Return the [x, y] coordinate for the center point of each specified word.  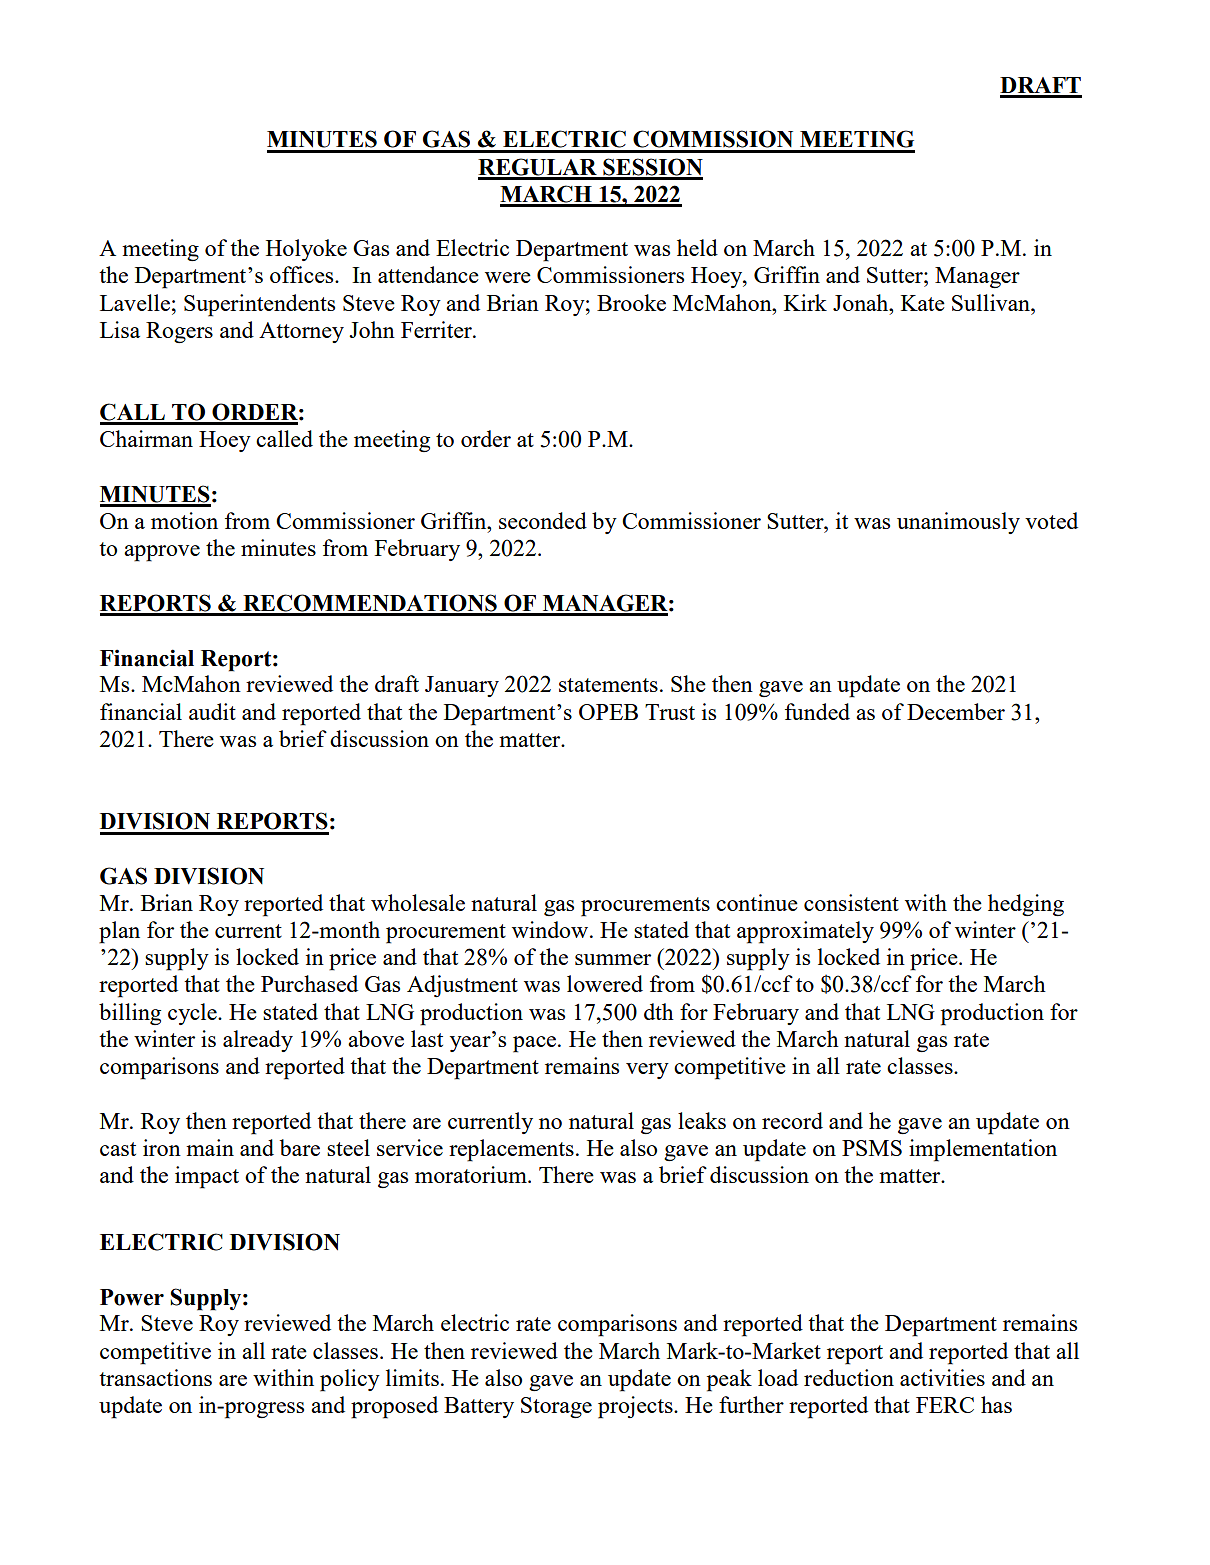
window [551, 929]
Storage [556, 1407]
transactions [155, 1377]
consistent [851, 902]
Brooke [631, 302]
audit [212, 711]
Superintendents [259, 305]
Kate [923, 303]
